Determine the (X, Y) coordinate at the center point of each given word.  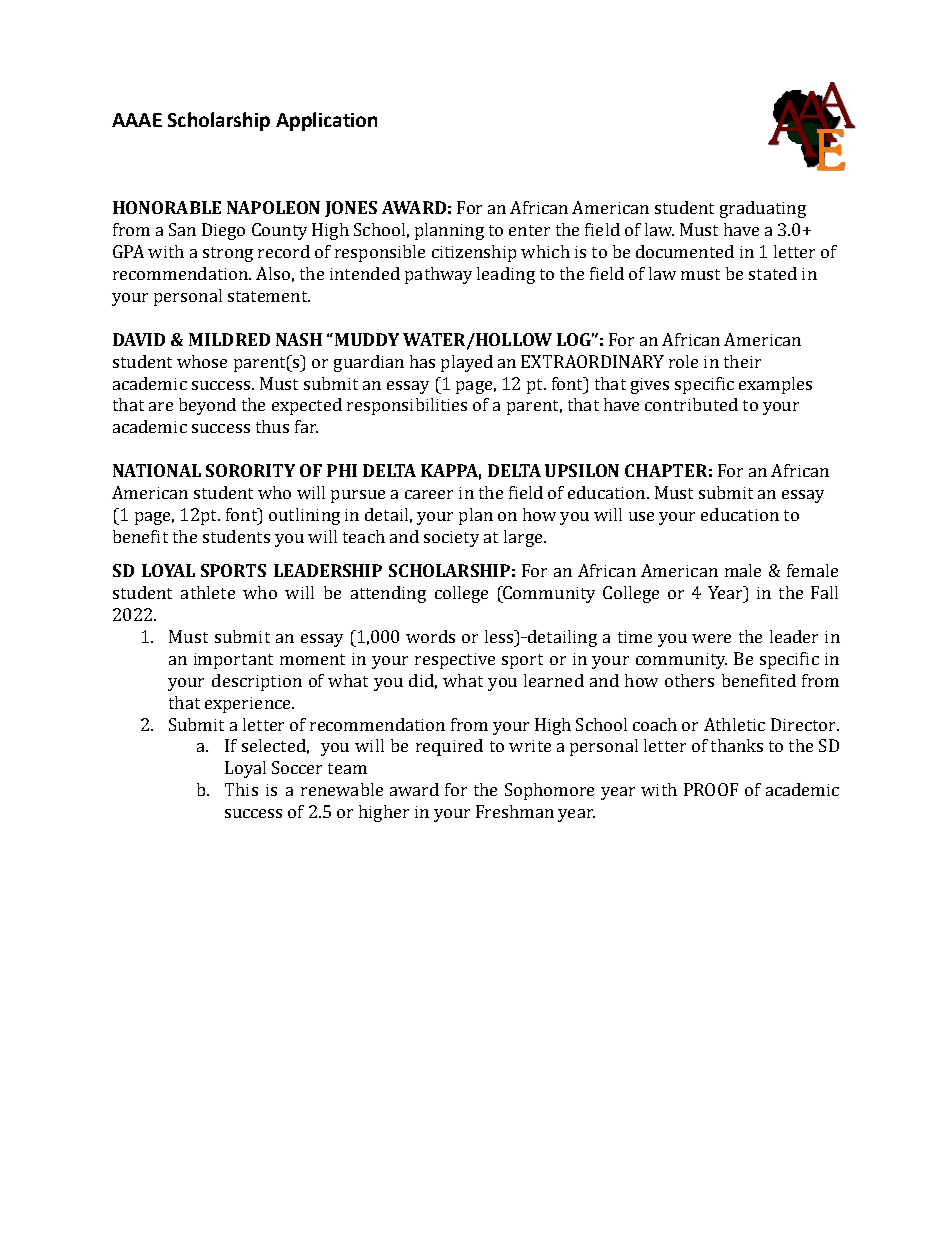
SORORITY (250, 470)
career (429, 494)
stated (773, 273)
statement (269, 296)
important (233, 661)
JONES (351, 209)
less (500, 636)
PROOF (711, 789)
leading (506, 275)
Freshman (515, 811)
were (711, 638)
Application (326, 121)
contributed (691, 404)
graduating (763, 209)
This (241, 789)
